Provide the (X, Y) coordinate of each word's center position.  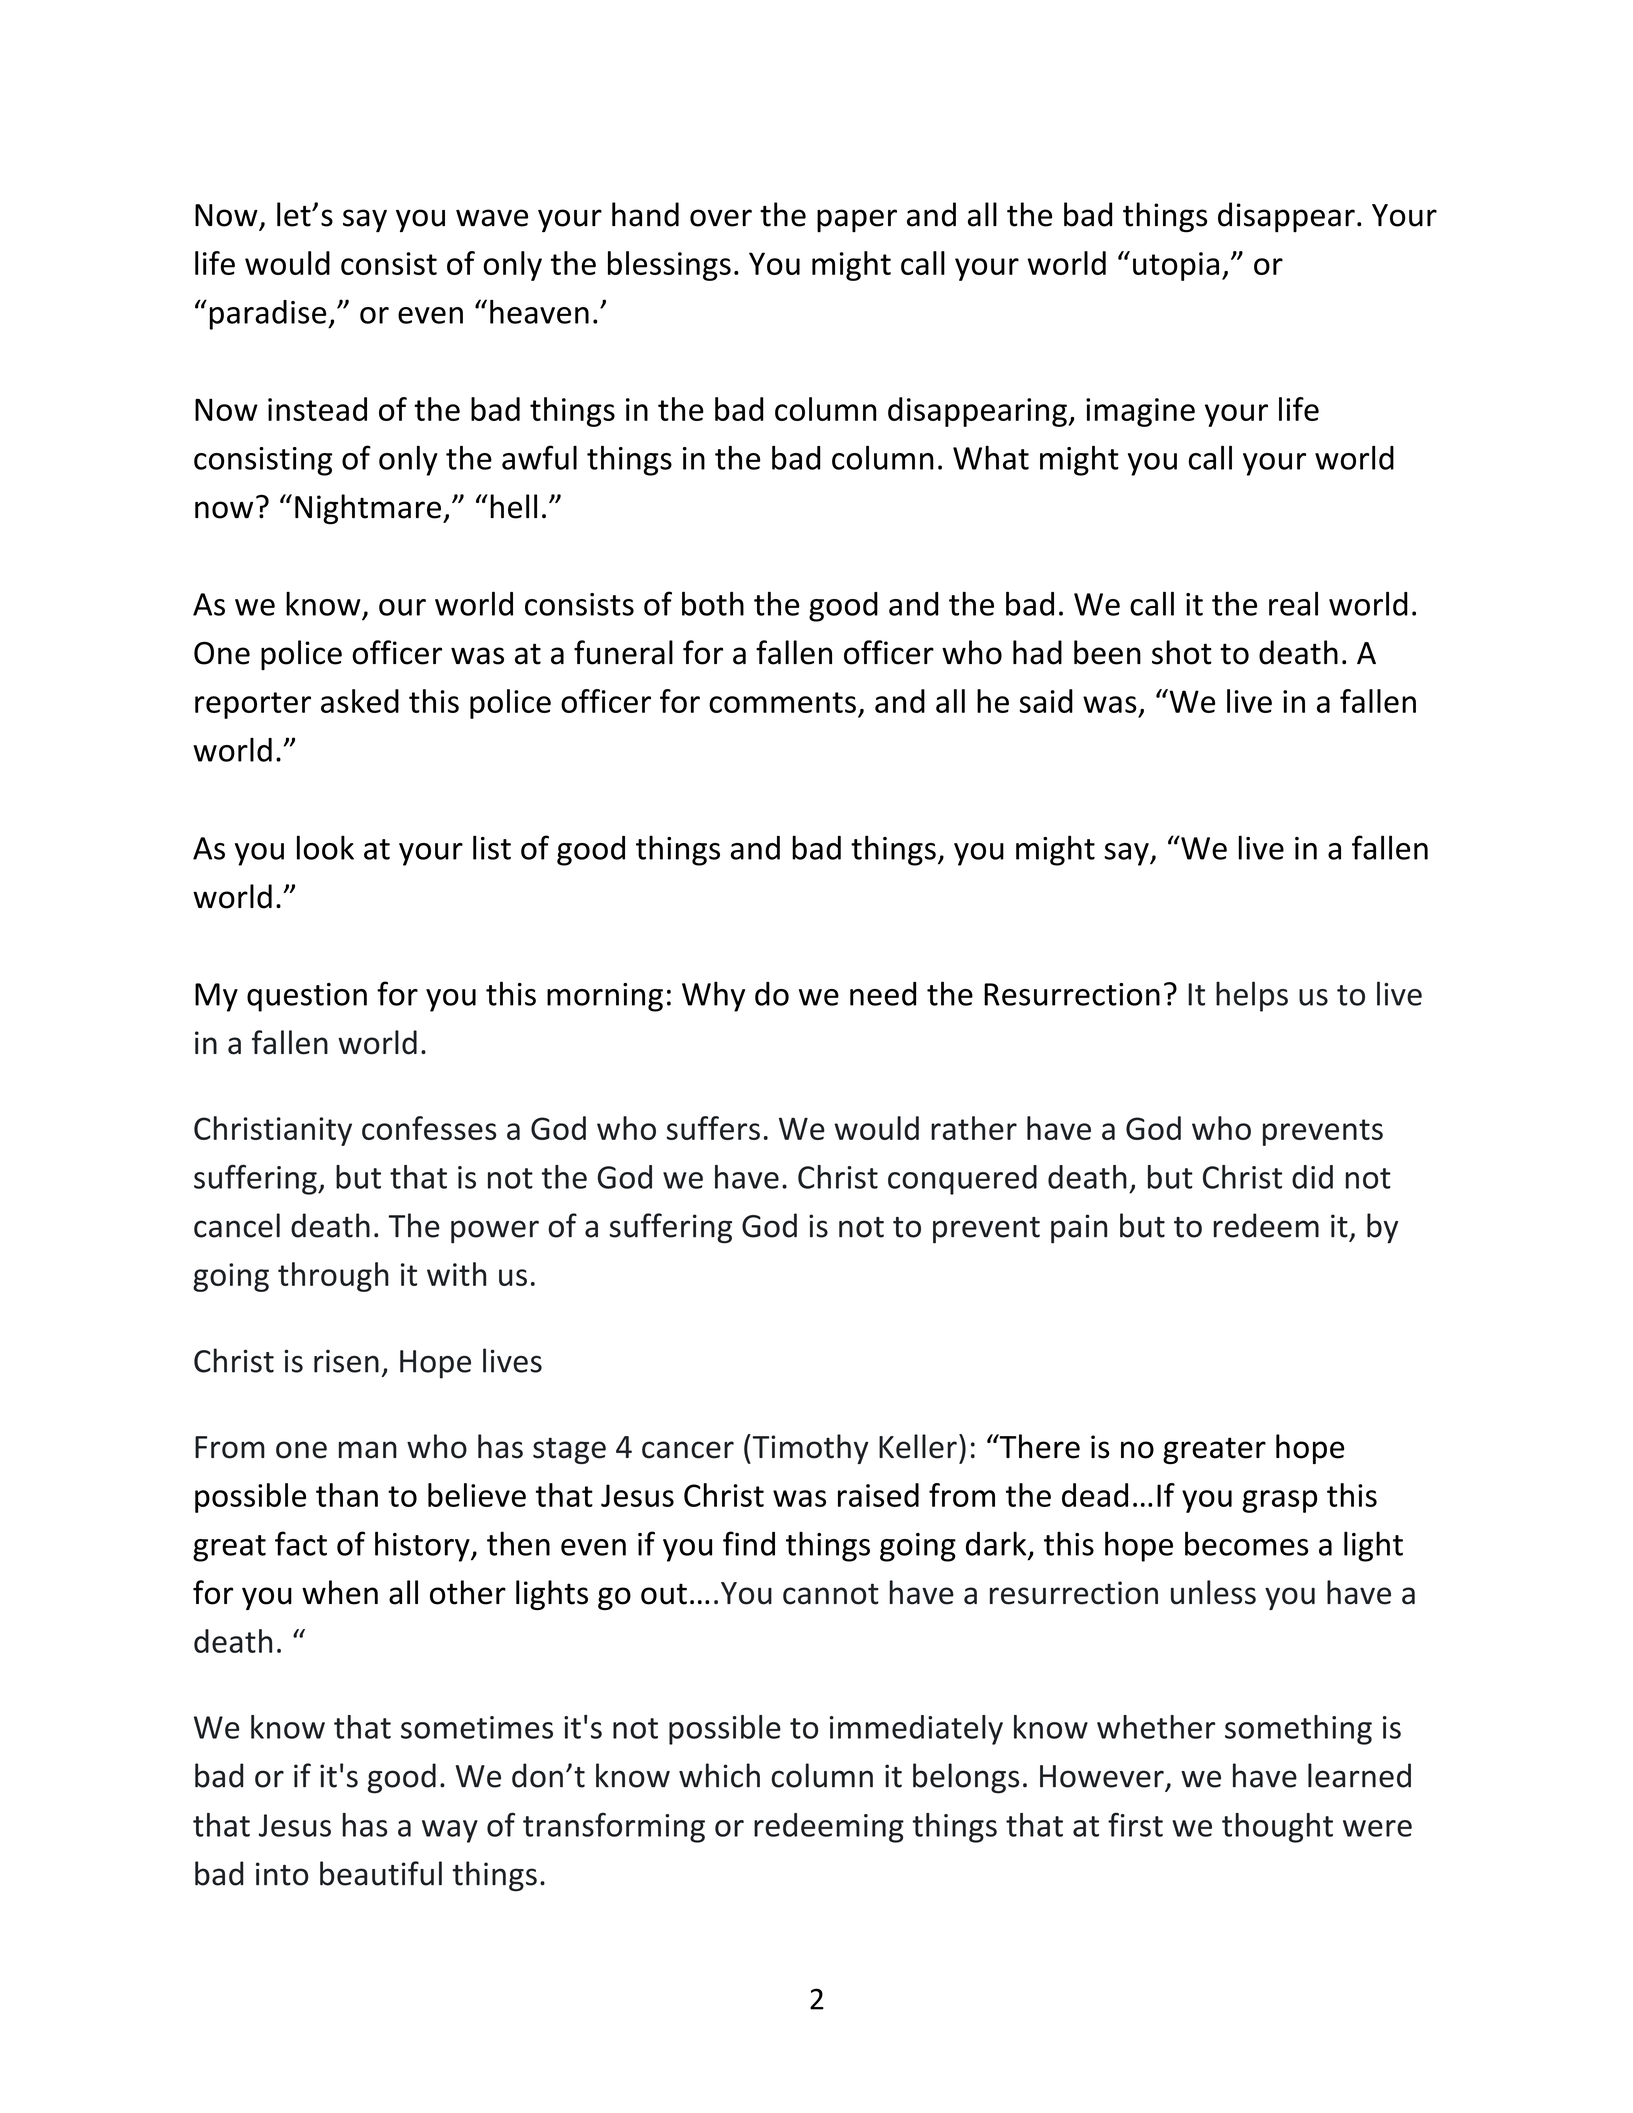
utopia (1176, 266)
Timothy (809, 1449)
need (883, 994)
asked (360, 701)
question (307, 997)
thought (1277, 1828)
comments (782, 702)
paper (857, 221)
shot (1182, 652)
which (719, 1775)
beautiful (381, 1873)
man (368, 1450)
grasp (1279, 1501)
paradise (269, 315)
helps (1252, 996)
